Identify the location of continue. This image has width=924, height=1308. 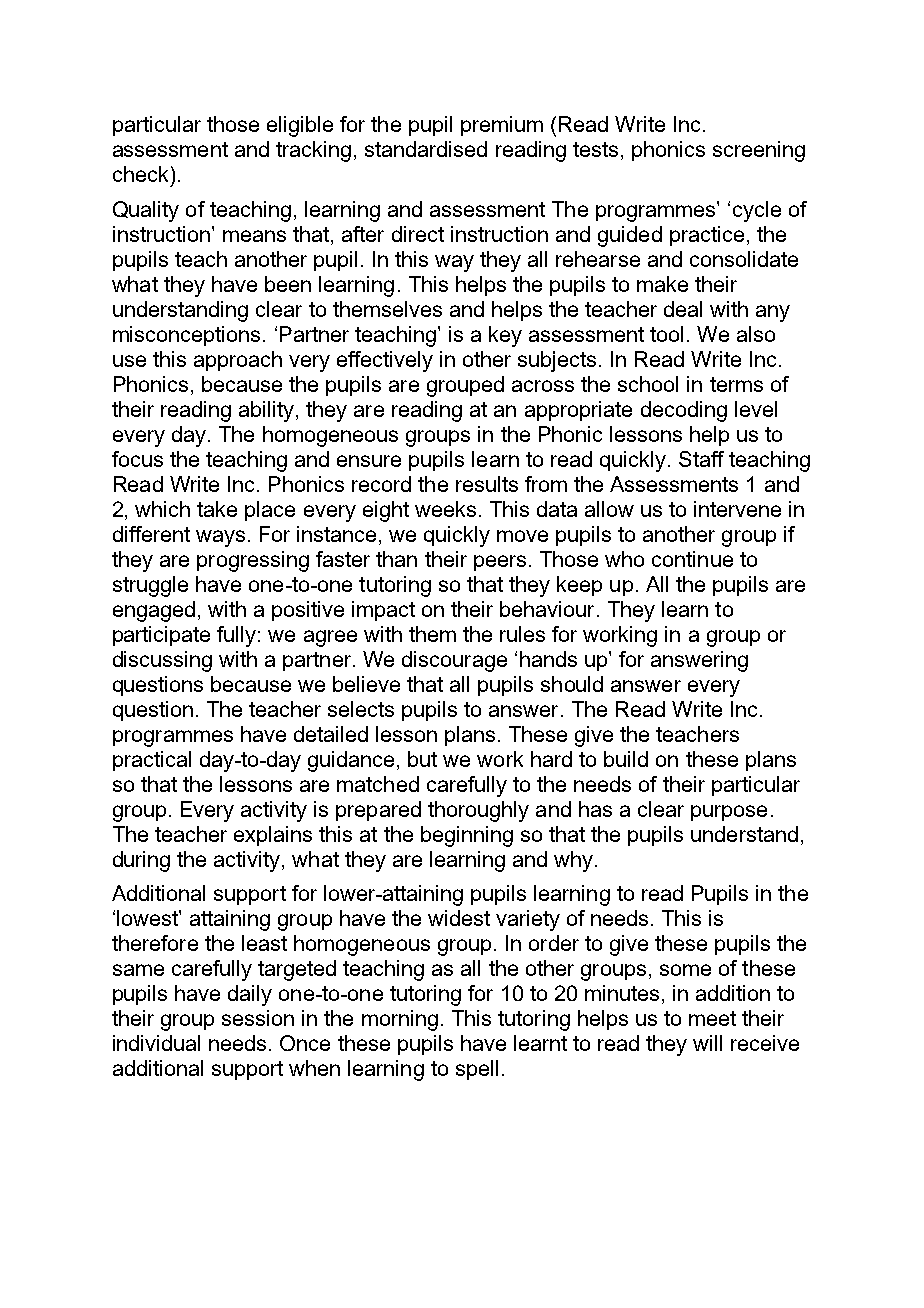
(692, 559).
